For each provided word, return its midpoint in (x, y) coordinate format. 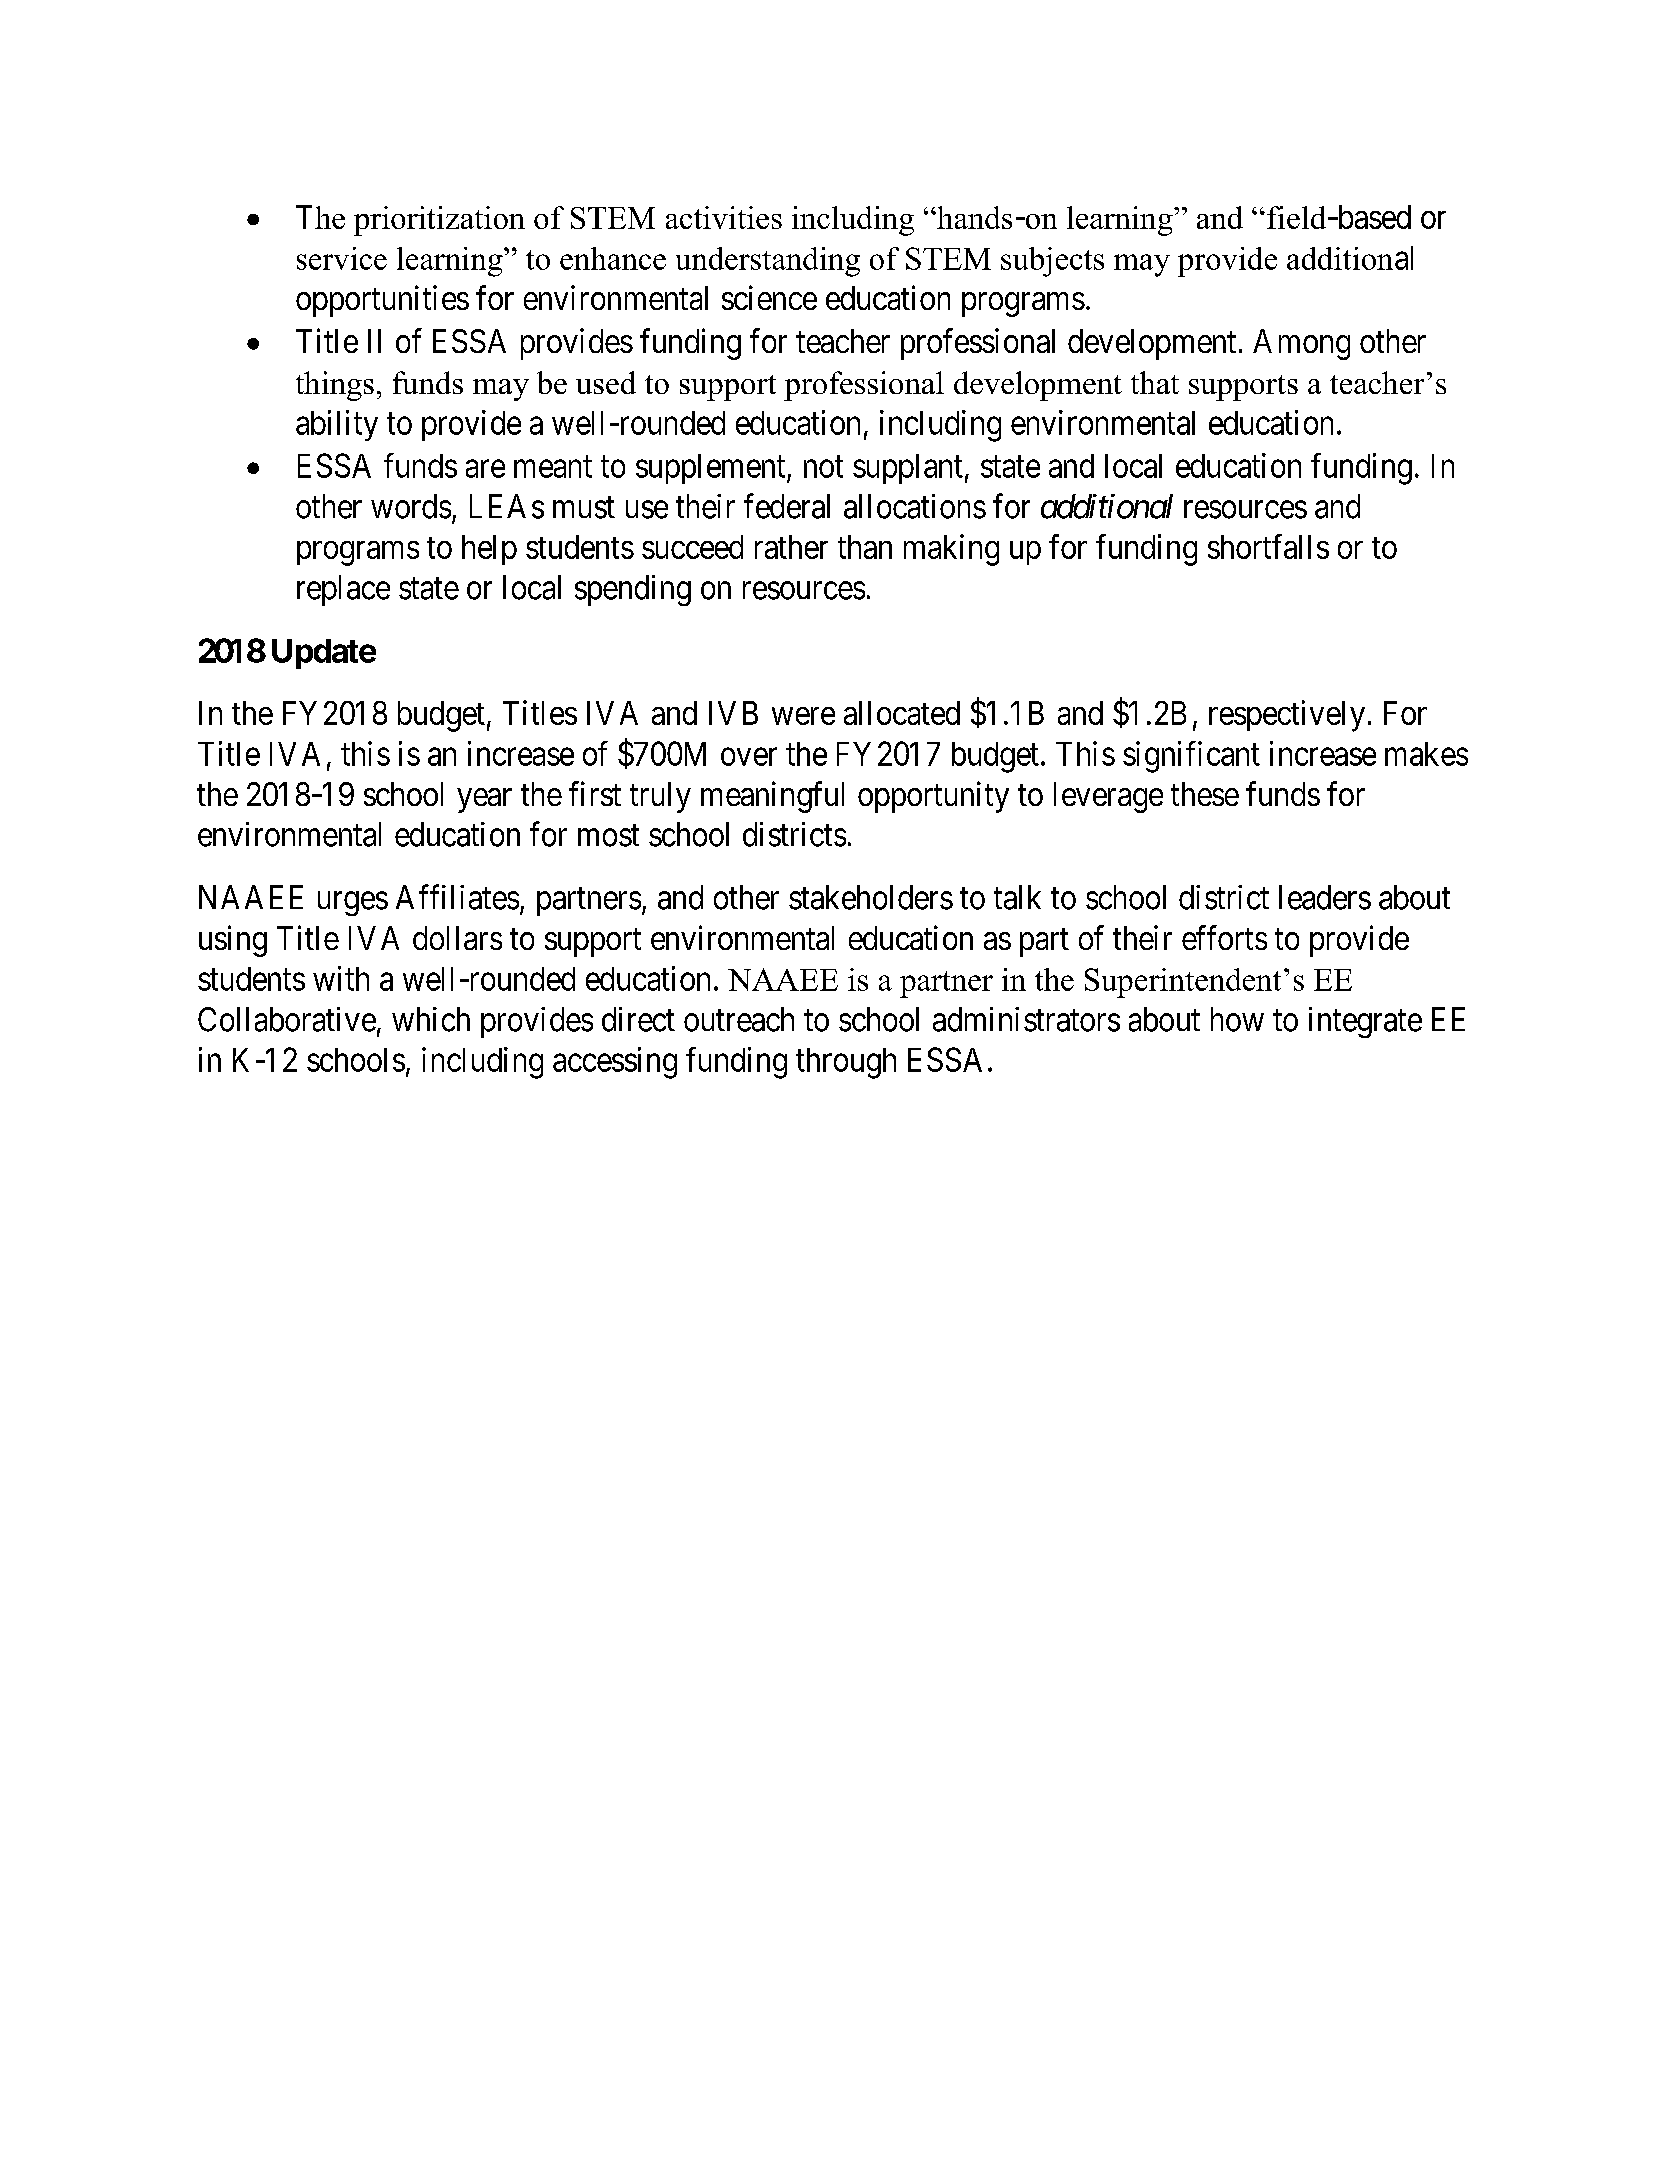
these (1205, 794)
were (803, 716)
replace (343, 590)
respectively (1287, 716)
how (1237, 1019)
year (484, 800)
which (431, 1019)
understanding (768, 262)
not (823, 467)
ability (337, 425)
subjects (1052, 262)
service (342, 258)
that (1155, 382)
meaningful (772, 797)
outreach (739, 1019)
